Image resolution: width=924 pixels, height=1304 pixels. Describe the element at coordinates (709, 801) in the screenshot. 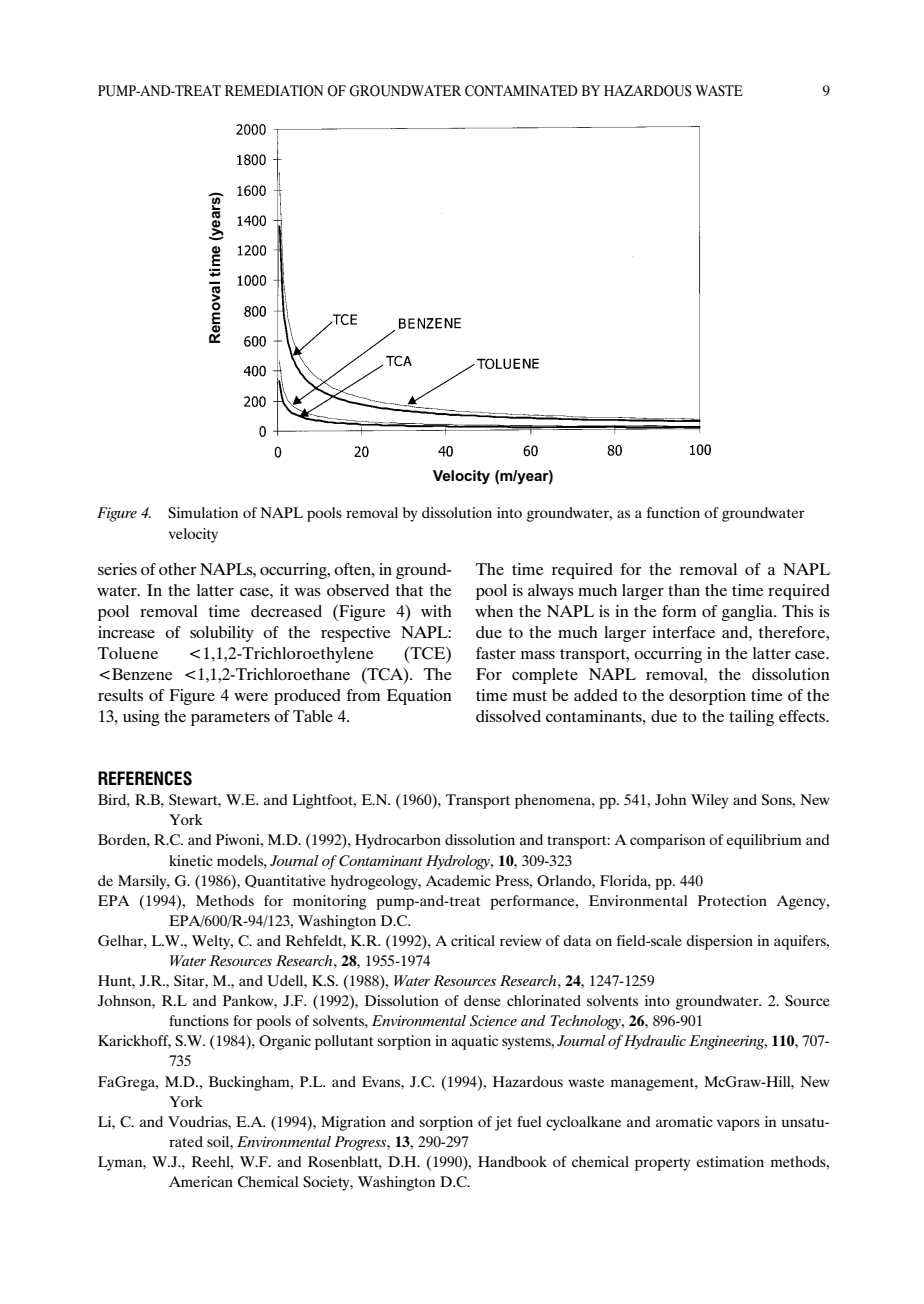

I see `Wiley` at that location.
